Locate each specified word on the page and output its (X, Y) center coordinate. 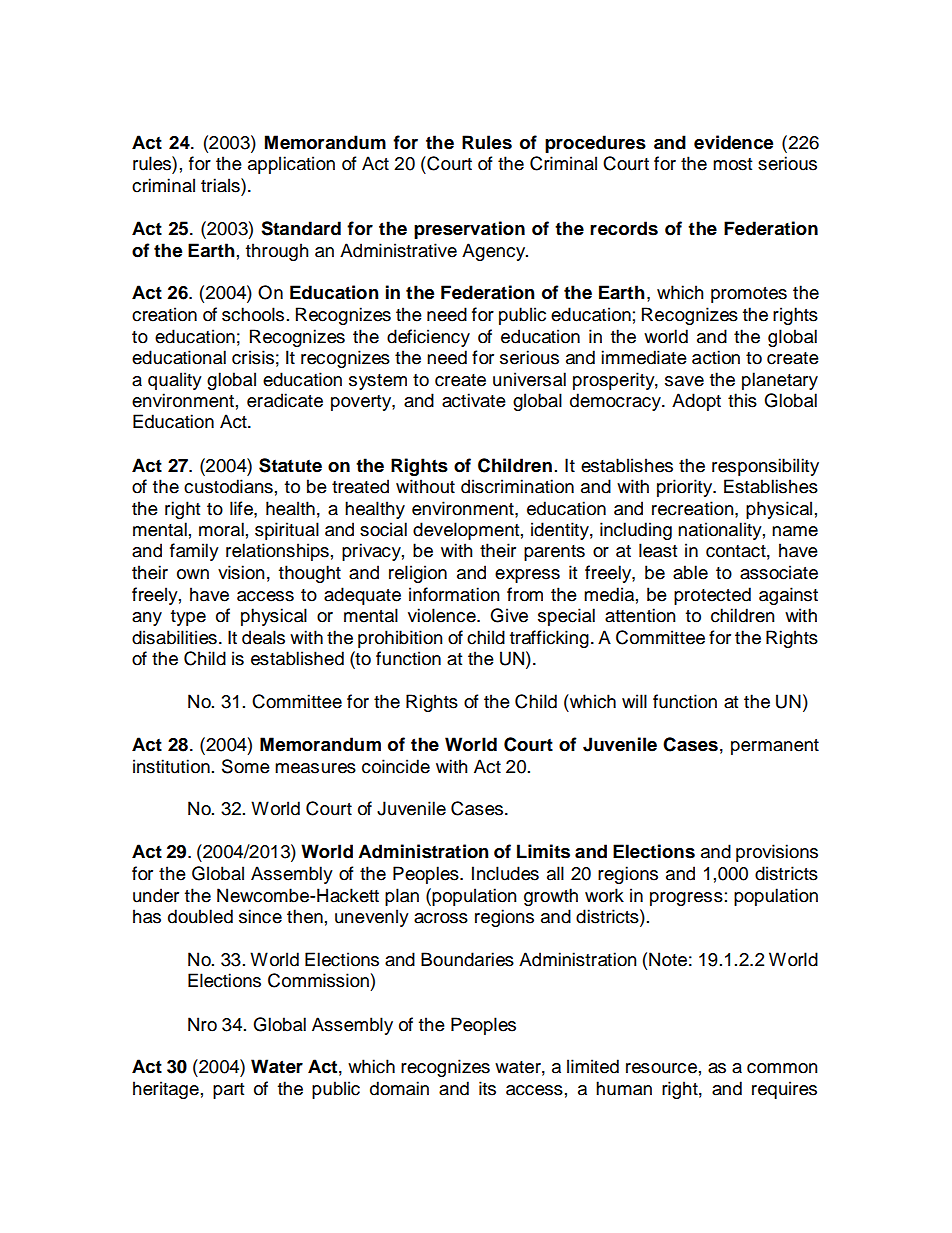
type (188, 618)
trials (221, 185)
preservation (469, 230)
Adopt (696, 402)
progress (686, 899)
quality (175, 381)
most (732, 164)
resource (661, 1068)
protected (712, 596)
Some (246, 766)
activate (474, 400)
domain (399, 1088)
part (228, 1091)
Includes (505, 873)
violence (443, 615)
